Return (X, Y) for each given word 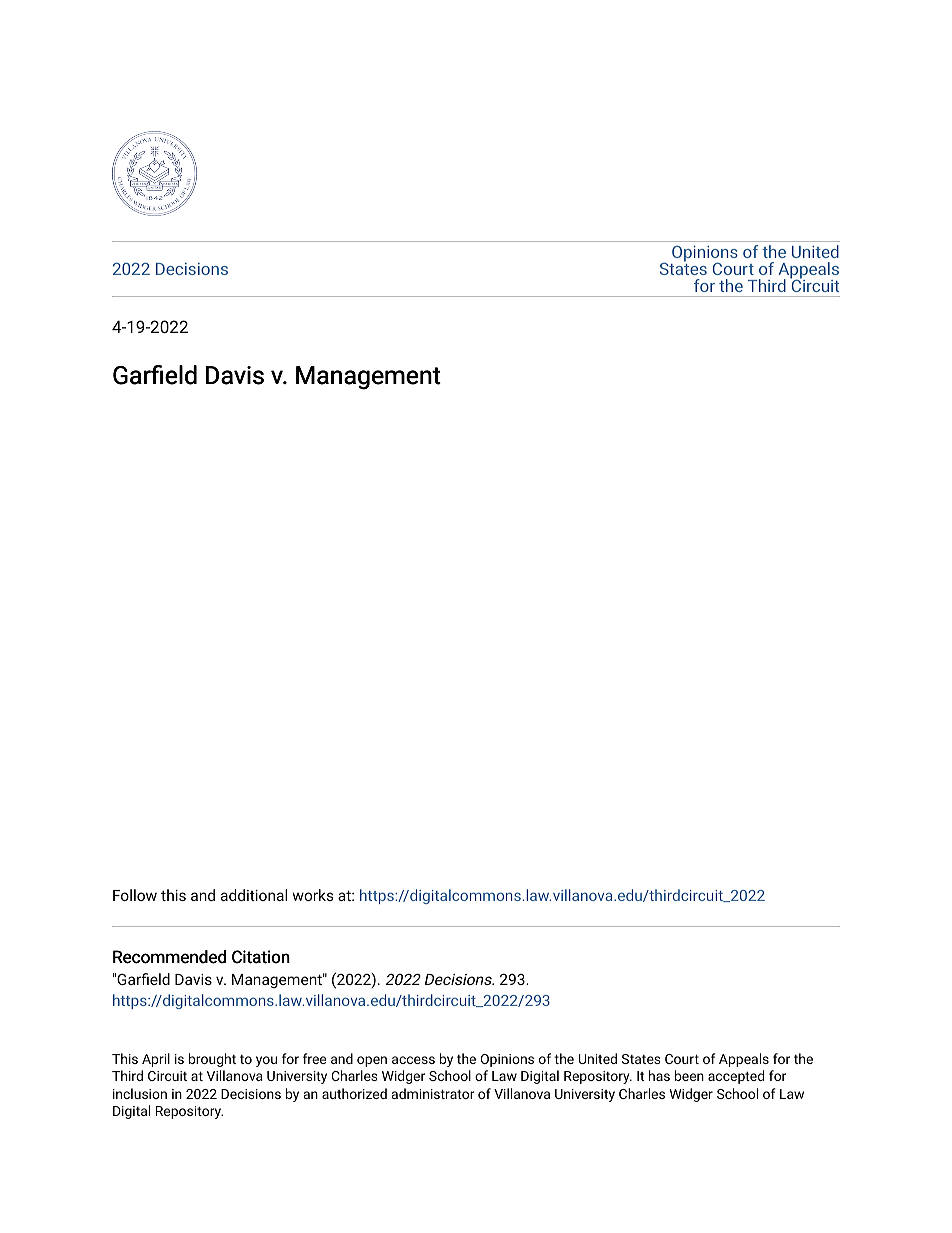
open (372, 1061)
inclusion (140, 1093)
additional (254, 895)
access (413, 1060)
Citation (261, 957)
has (659, 1075)
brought (212, 1060)
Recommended (169, 957)
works (313, 895)
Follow (135, 895)
